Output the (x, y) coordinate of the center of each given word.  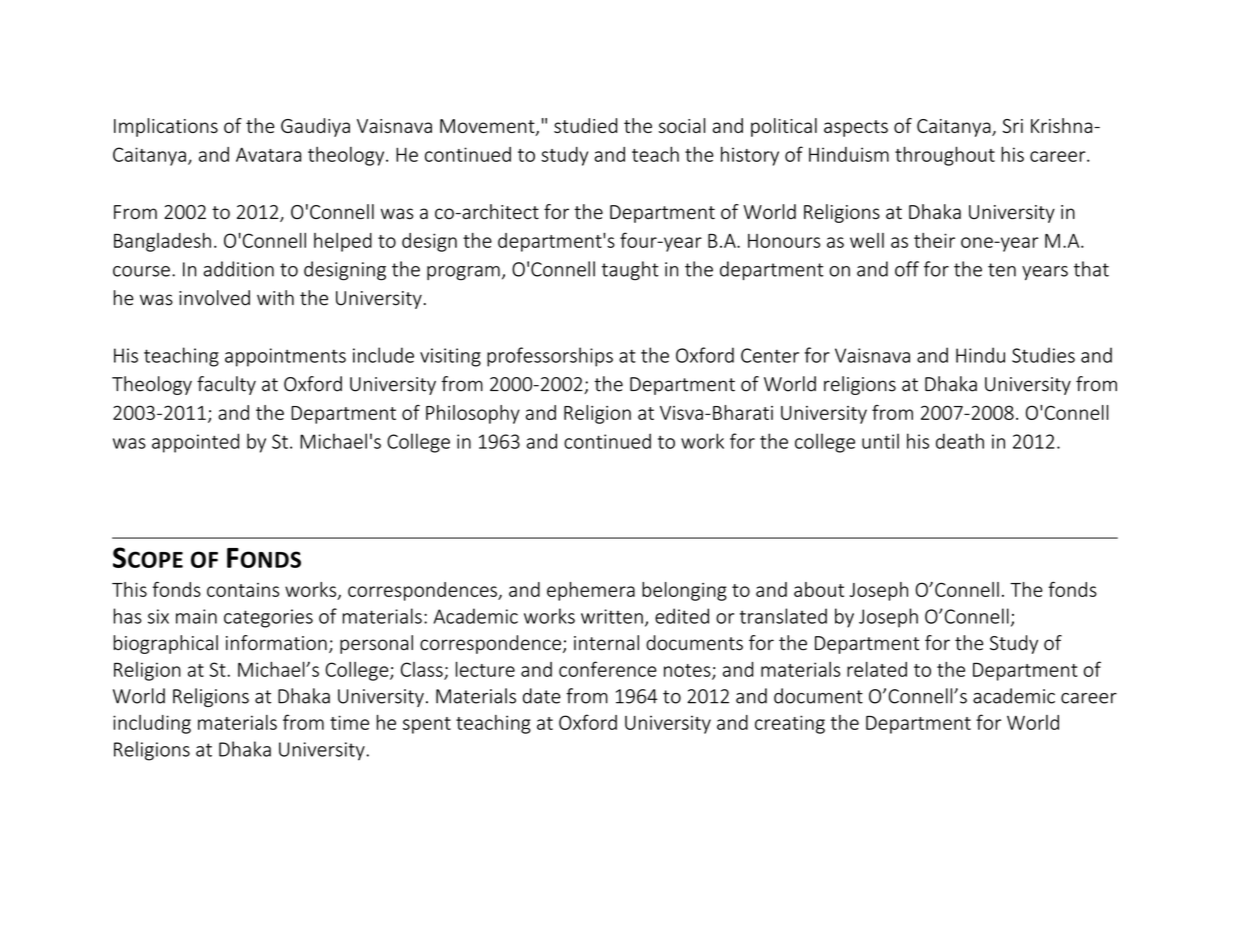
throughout (945, 156)
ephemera (591, 591)
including (152, 724)
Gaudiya (315, 127)
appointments (285, 357)
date (542, 696)
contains (243, 590)
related (877, 669)
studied (585, 125)
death (960, 441)
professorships (550, 357)
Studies (1043, 355)
